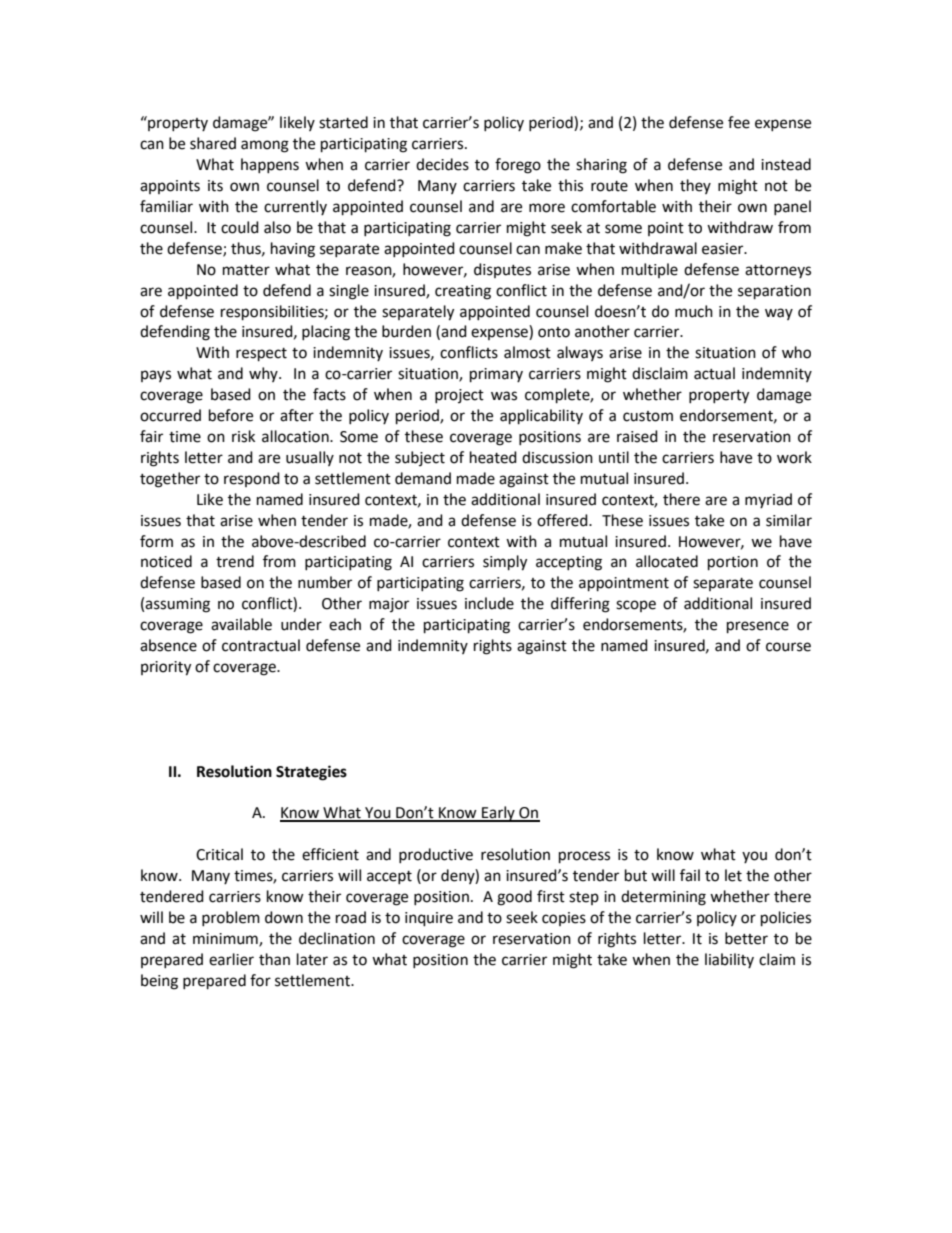 The image size is (952, 1233). Describe the element at coordinates (733, 563) in the screenshot. I see `portion` at that location.
